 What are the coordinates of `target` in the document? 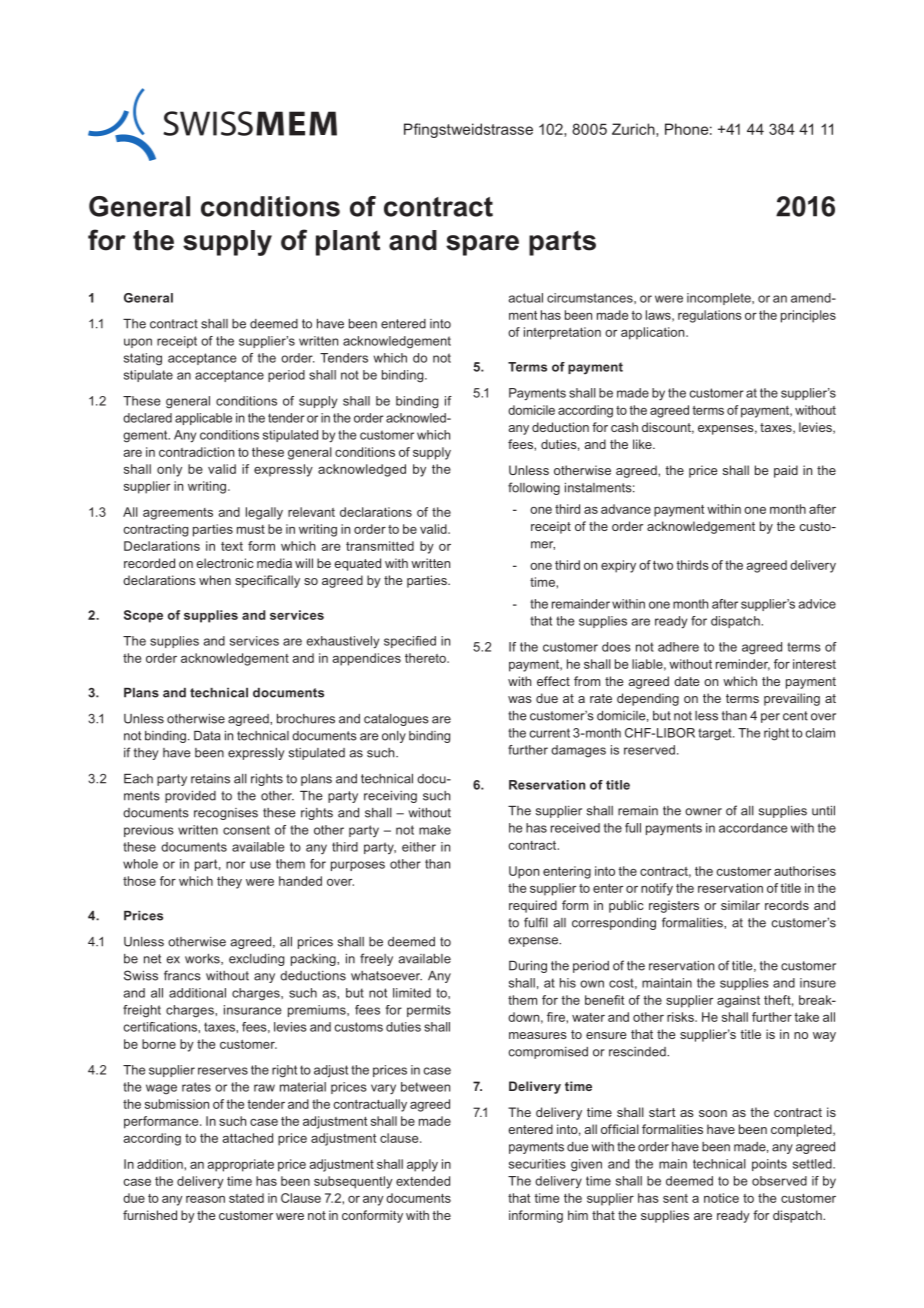 It's located at (716, 734).
